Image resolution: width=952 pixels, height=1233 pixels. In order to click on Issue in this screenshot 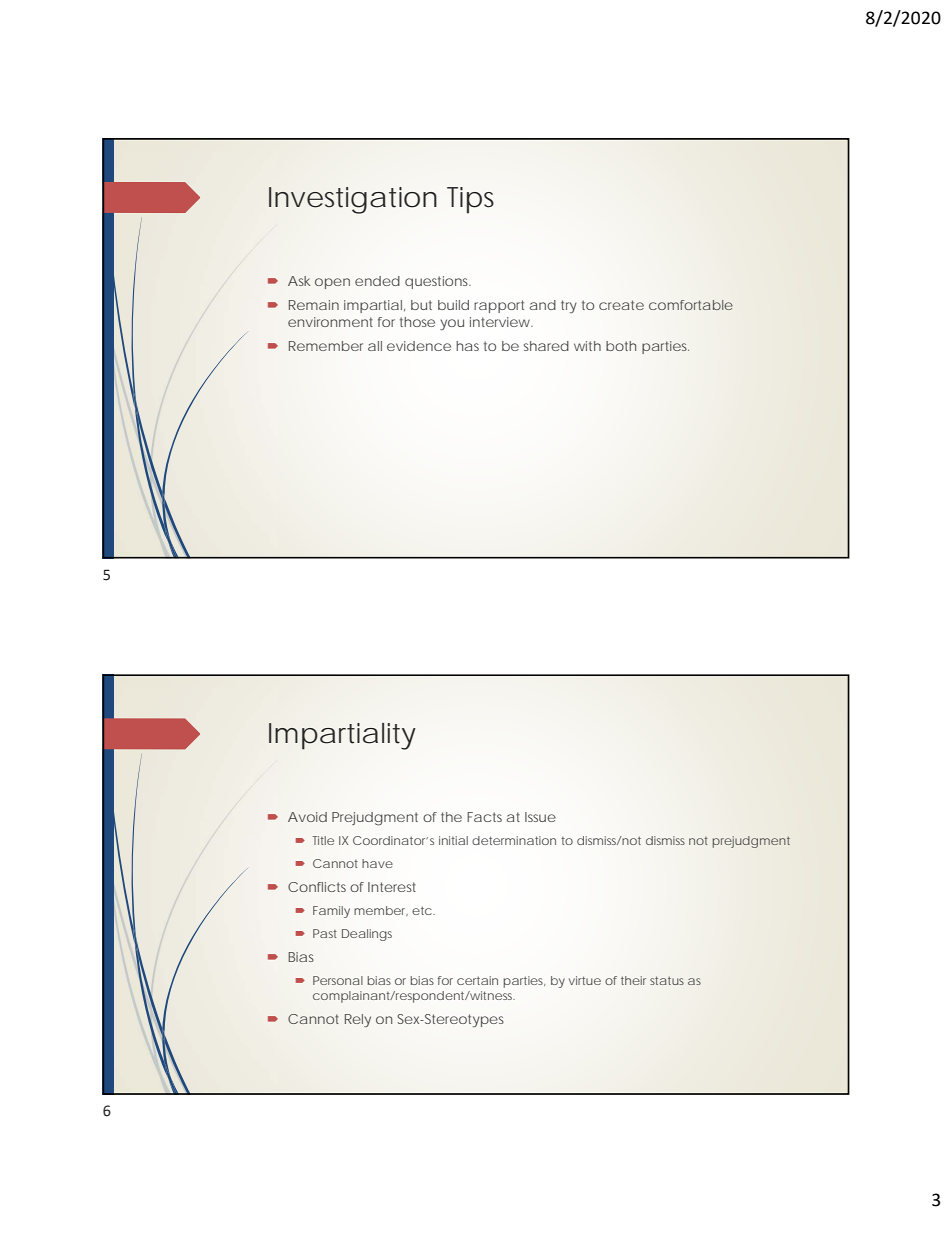, I will do `click(540, 817)`.
